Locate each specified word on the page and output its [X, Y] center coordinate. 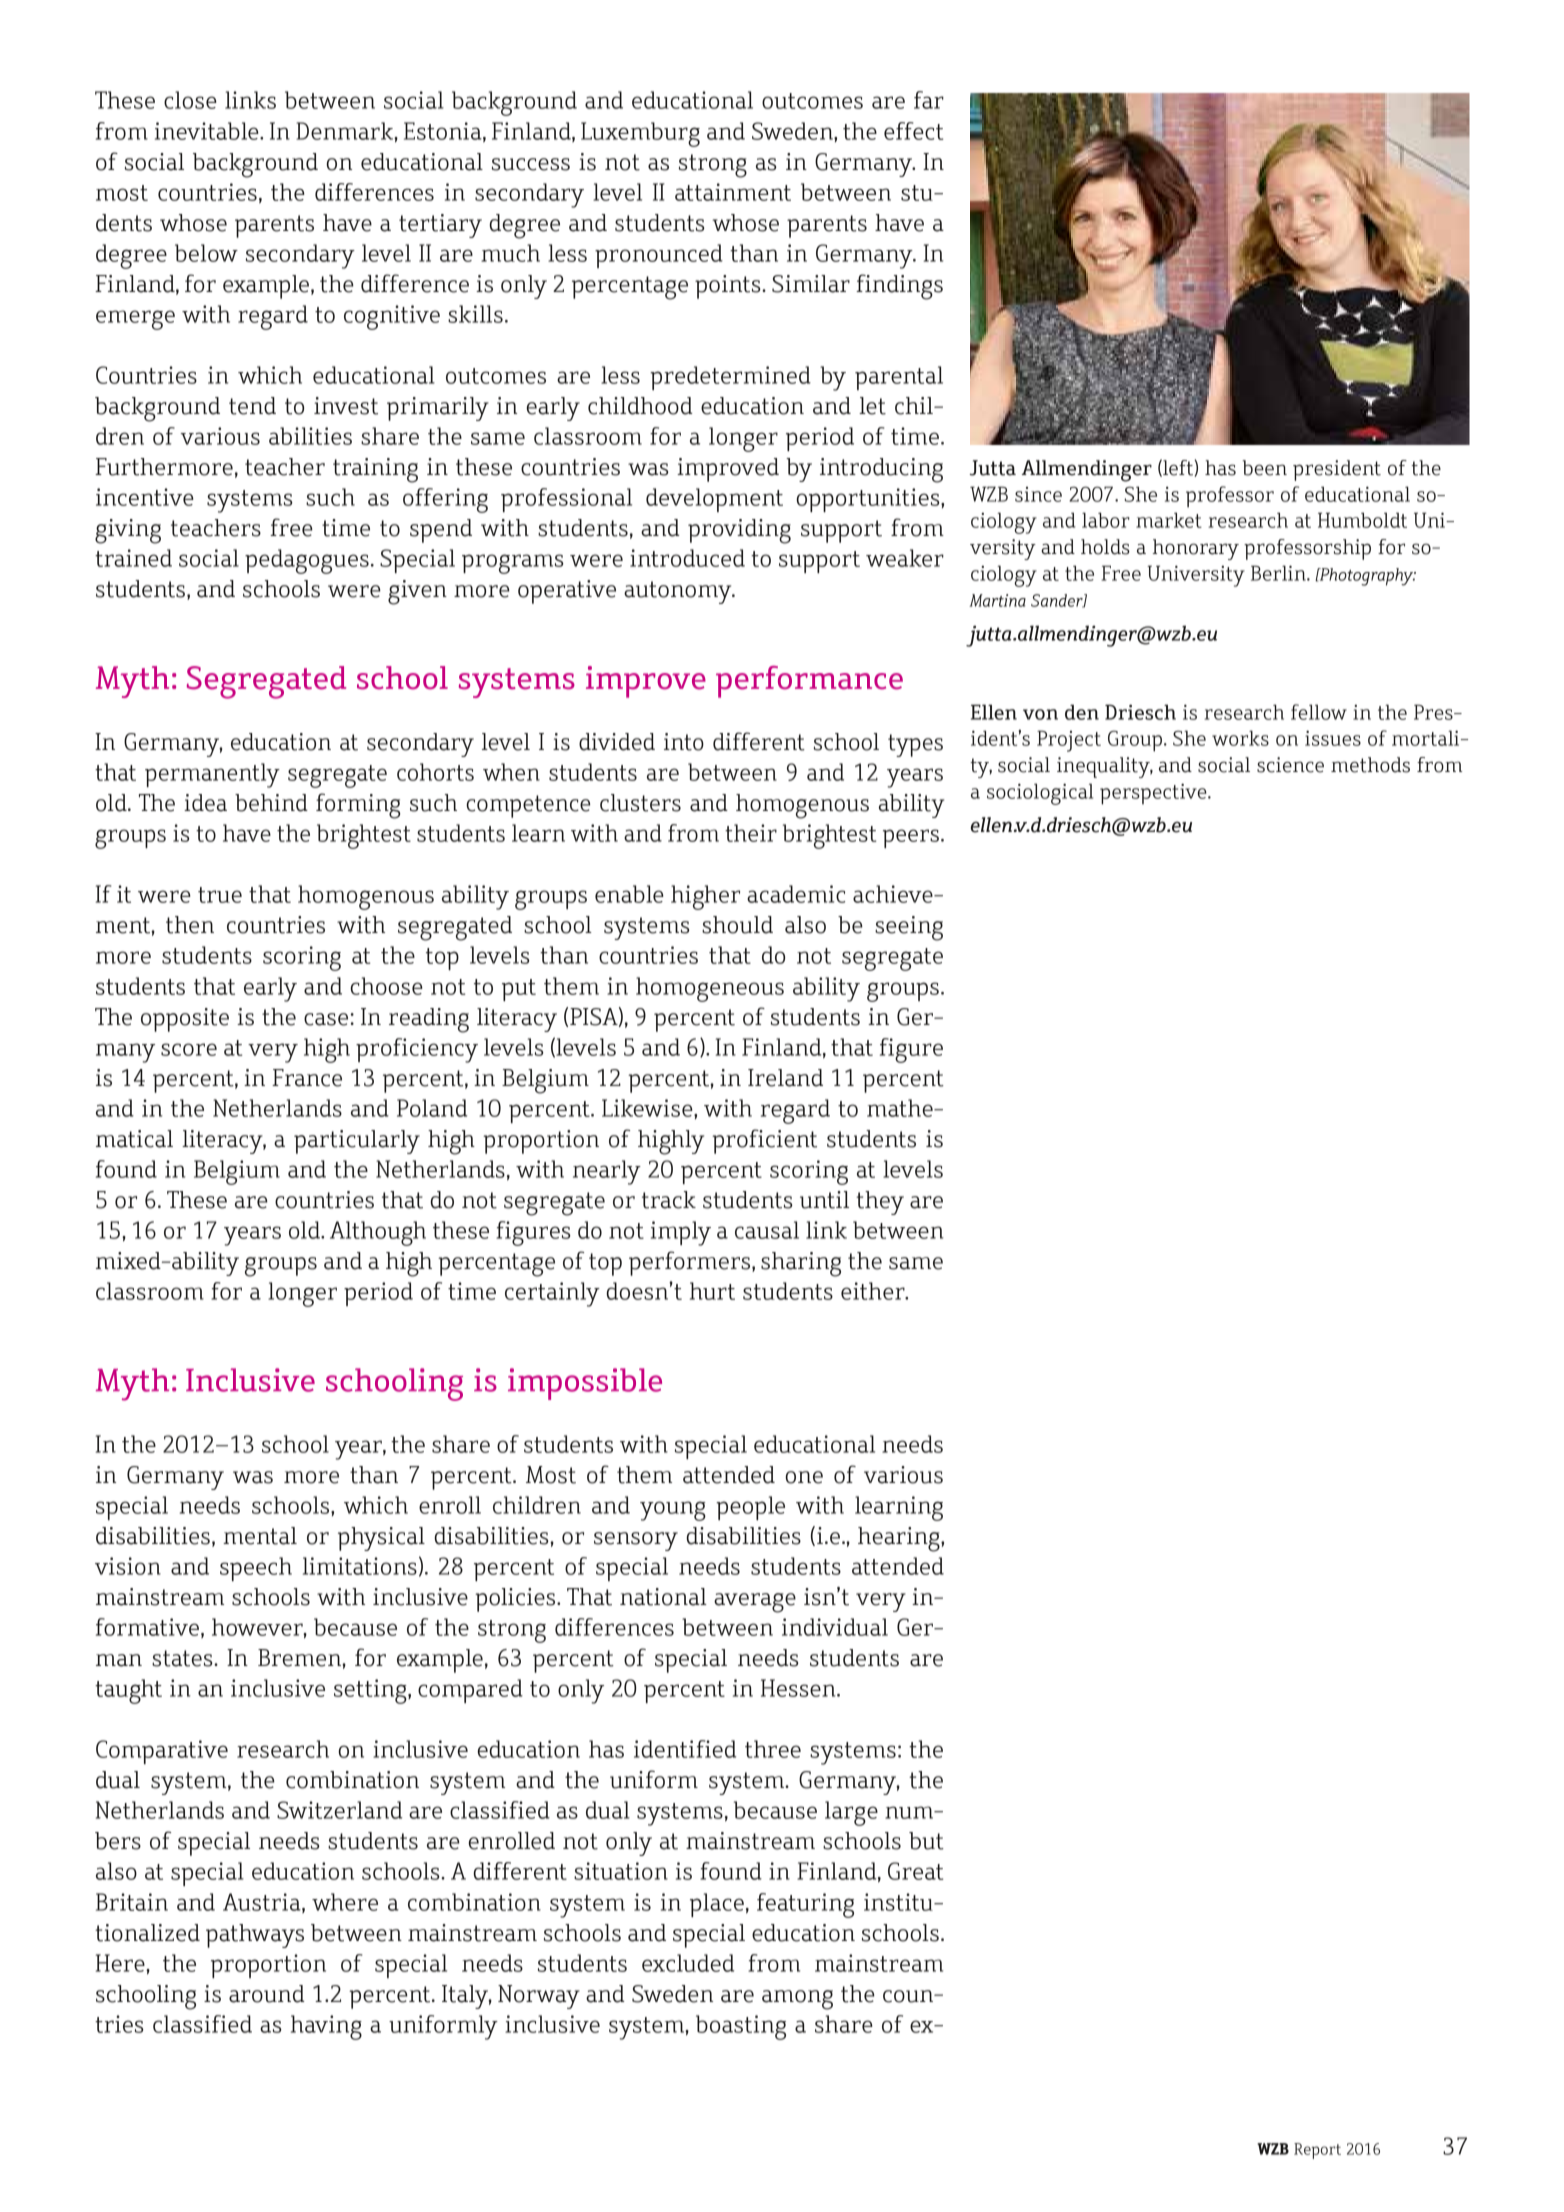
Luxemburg [640, 134]
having [326, 2027]
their [751, 833]
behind [271, 803]
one [804, 1477]
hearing [900, 1539]
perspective [1154, 794]
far [929, 100]
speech [256, 1569]
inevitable [208, 131]
